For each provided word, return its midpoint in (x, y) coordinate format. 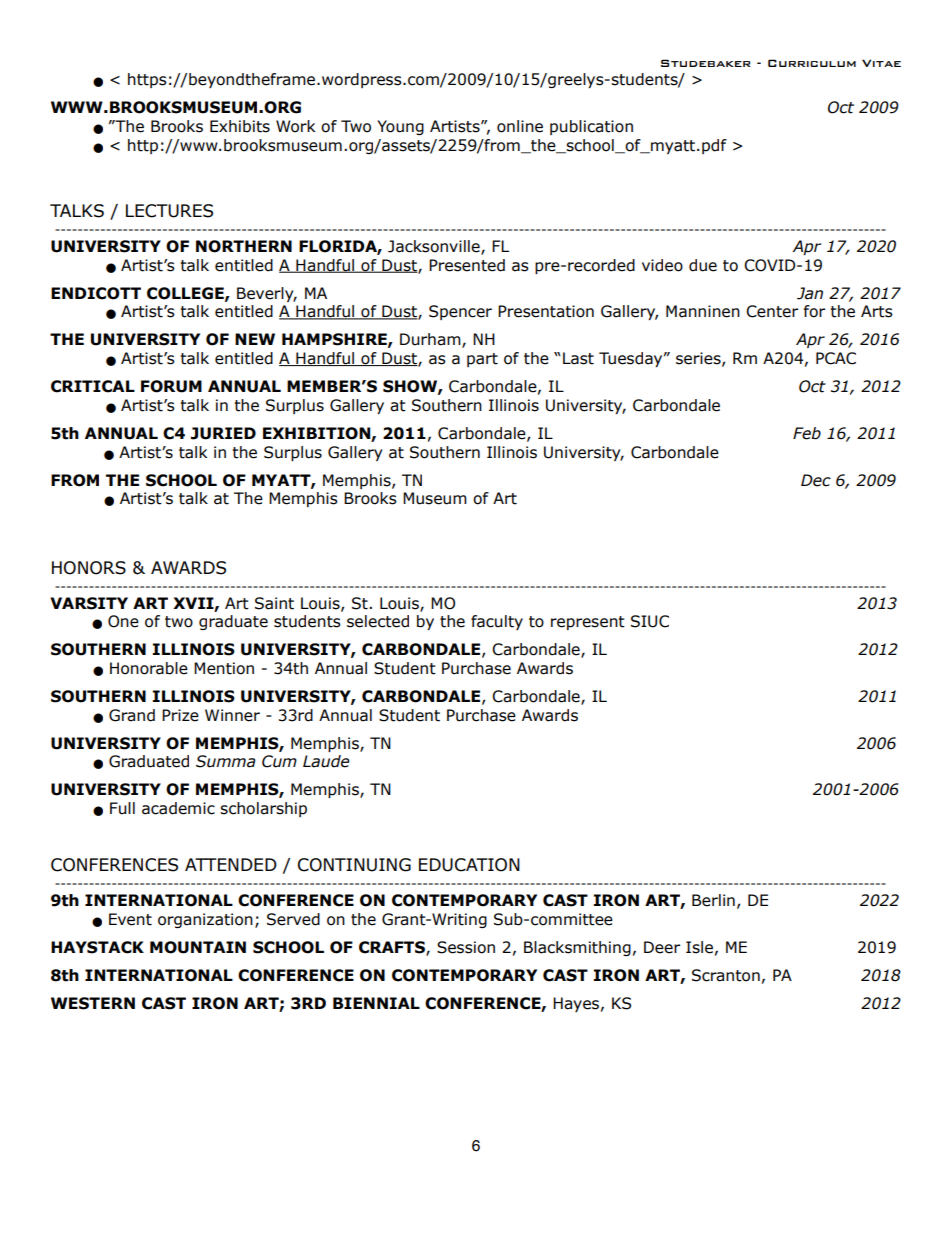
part (482, 360)
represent (588, 623)
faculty (497, 622)
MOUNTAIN (198, 947)
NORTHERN (244, 246)
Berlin (713, 900)
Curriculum (812, 63)
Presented (467, 265)
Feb (807, 433)
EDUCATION (469, 865)
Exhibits (240, 126)
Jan (810, 293)
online (520, 126)
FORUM (171, 386)
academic (178, 808)
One (123, 621)
